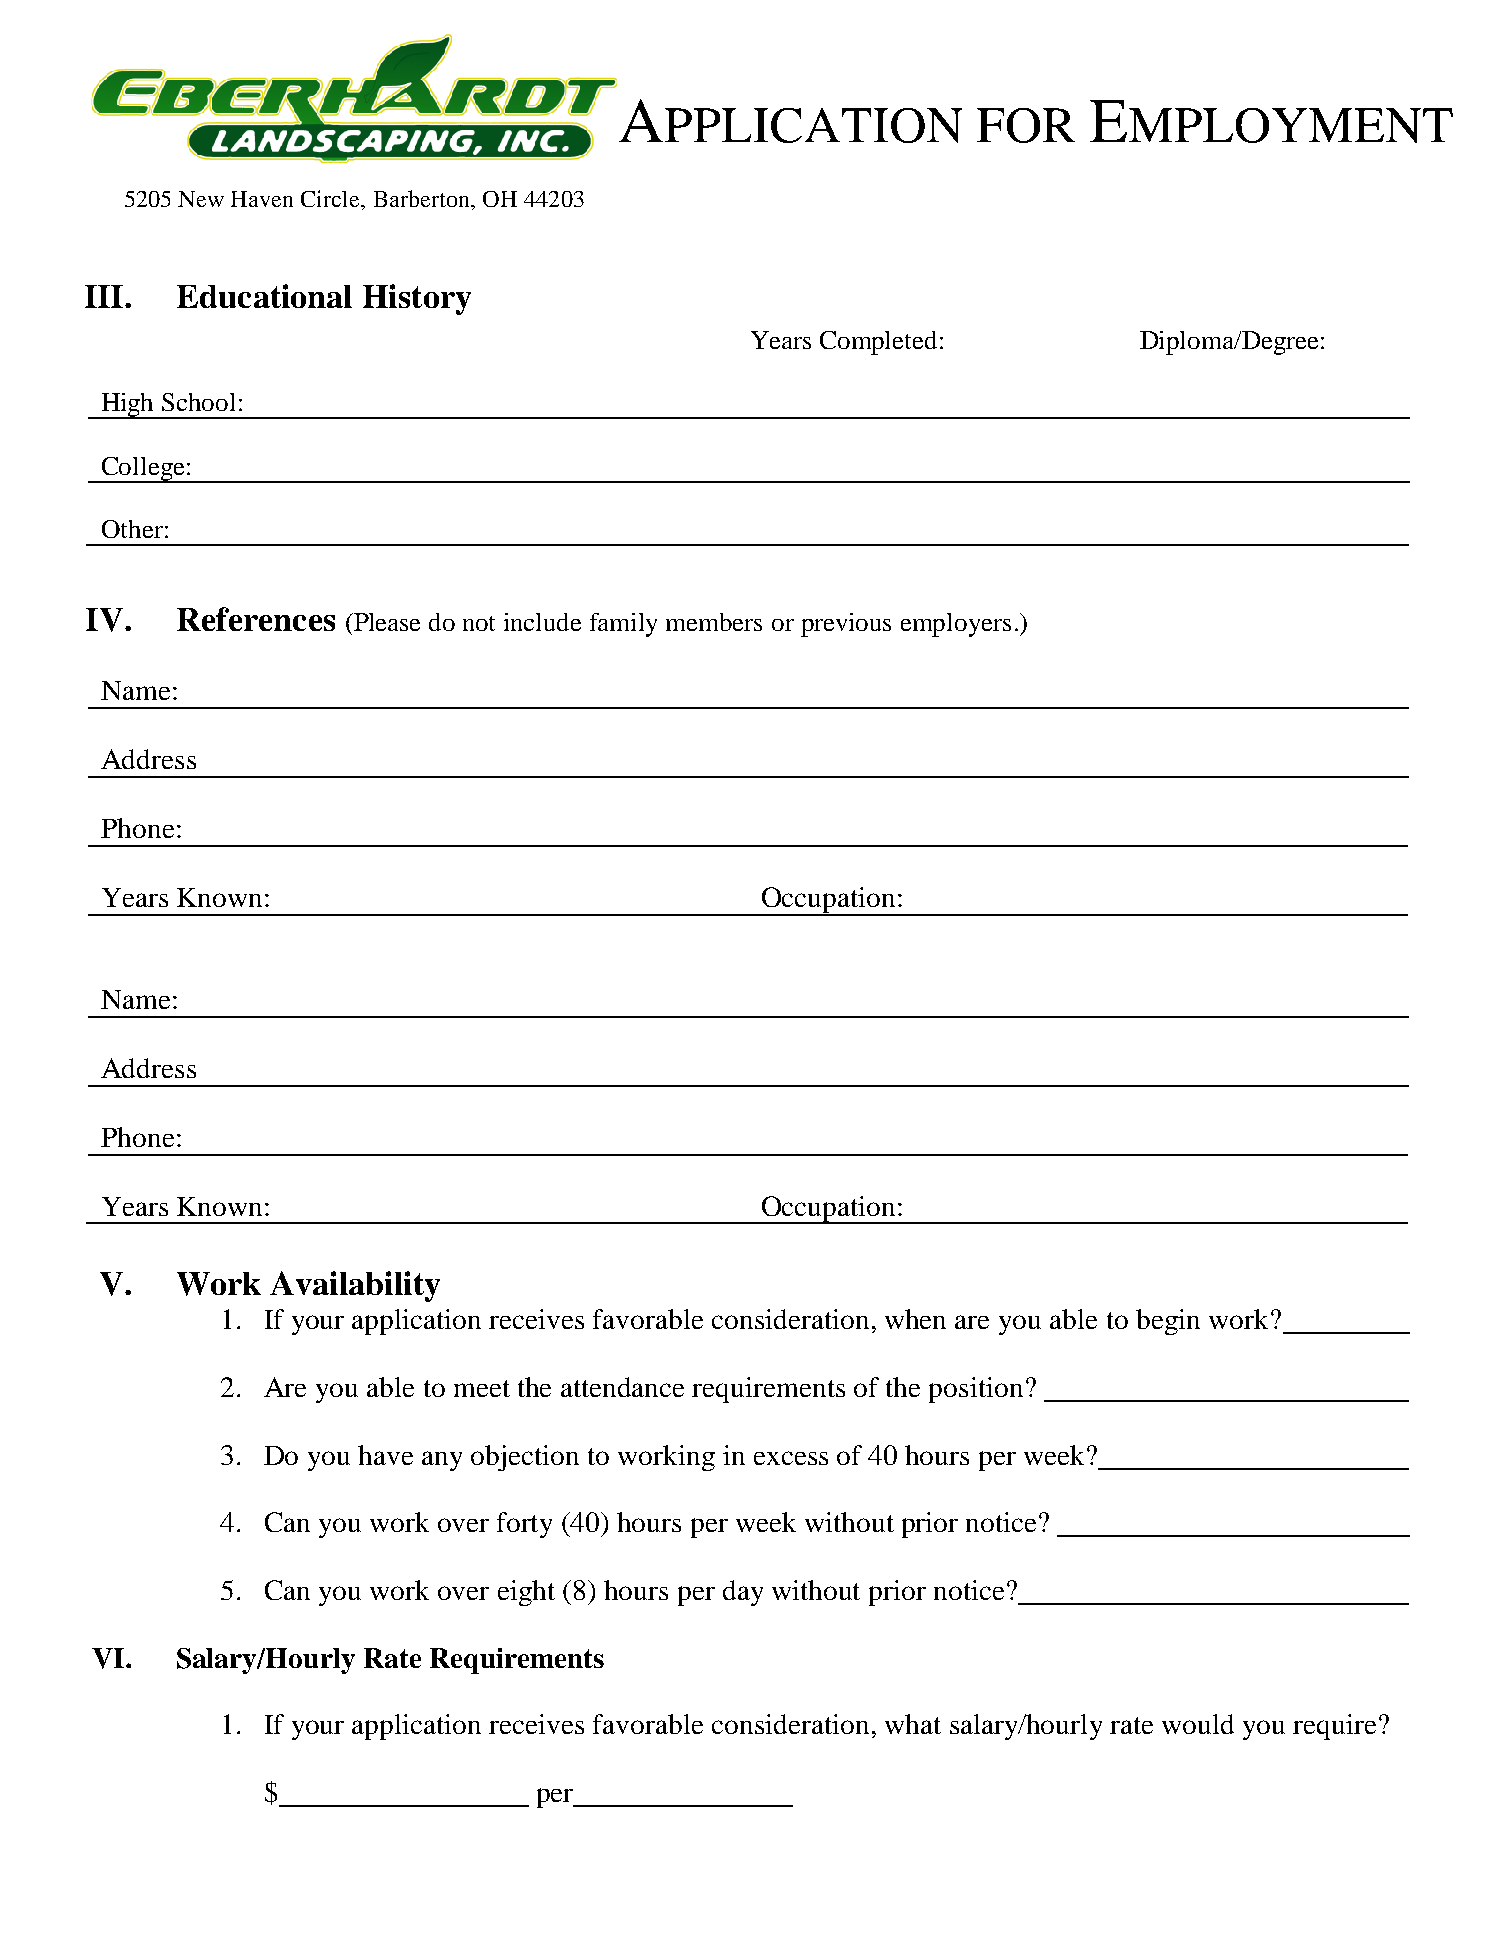  I want to click on Barberton, so click(423, 198).
